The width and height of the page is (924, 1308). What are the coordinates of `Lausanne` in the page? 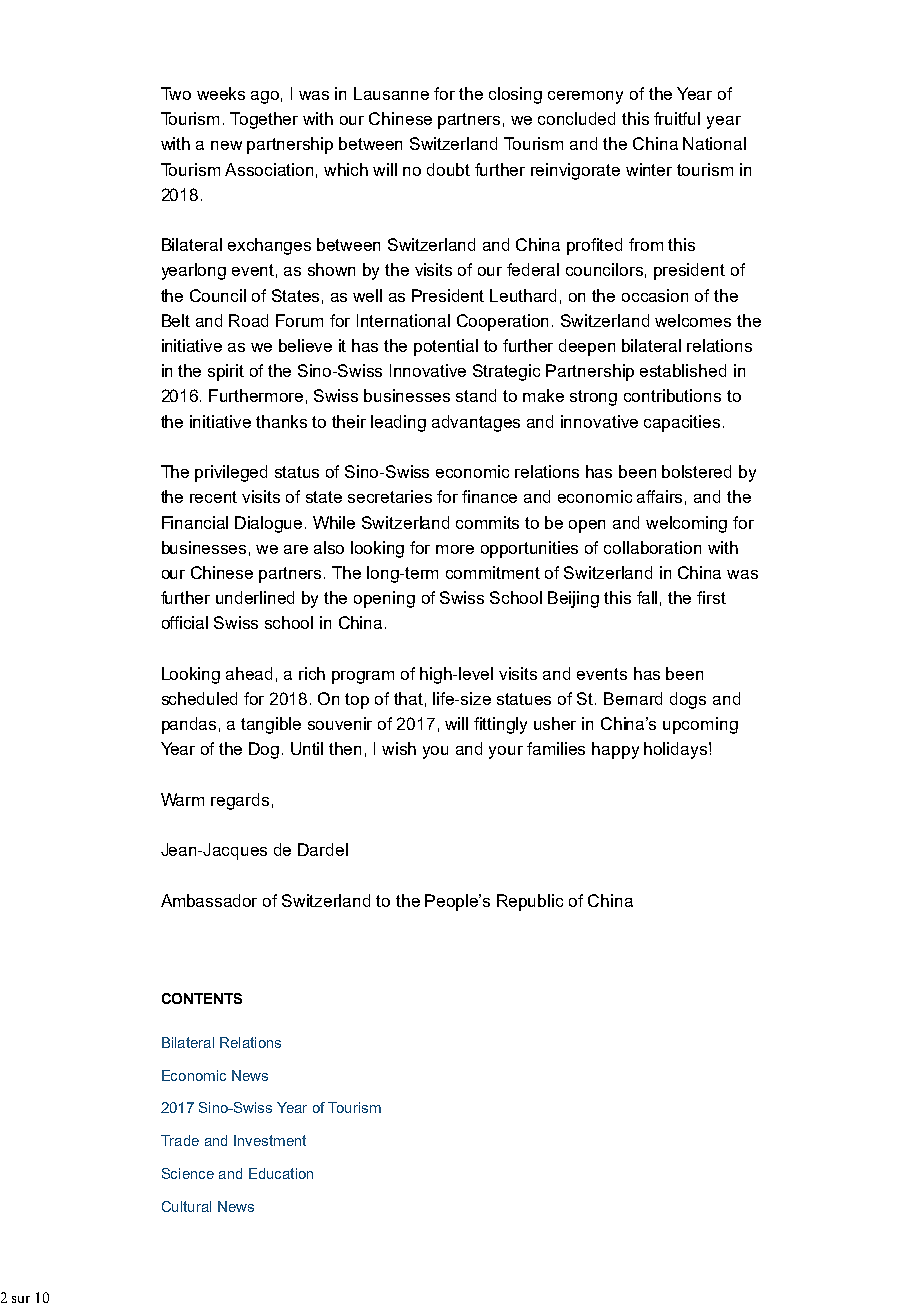 It's located at (391, 93).
